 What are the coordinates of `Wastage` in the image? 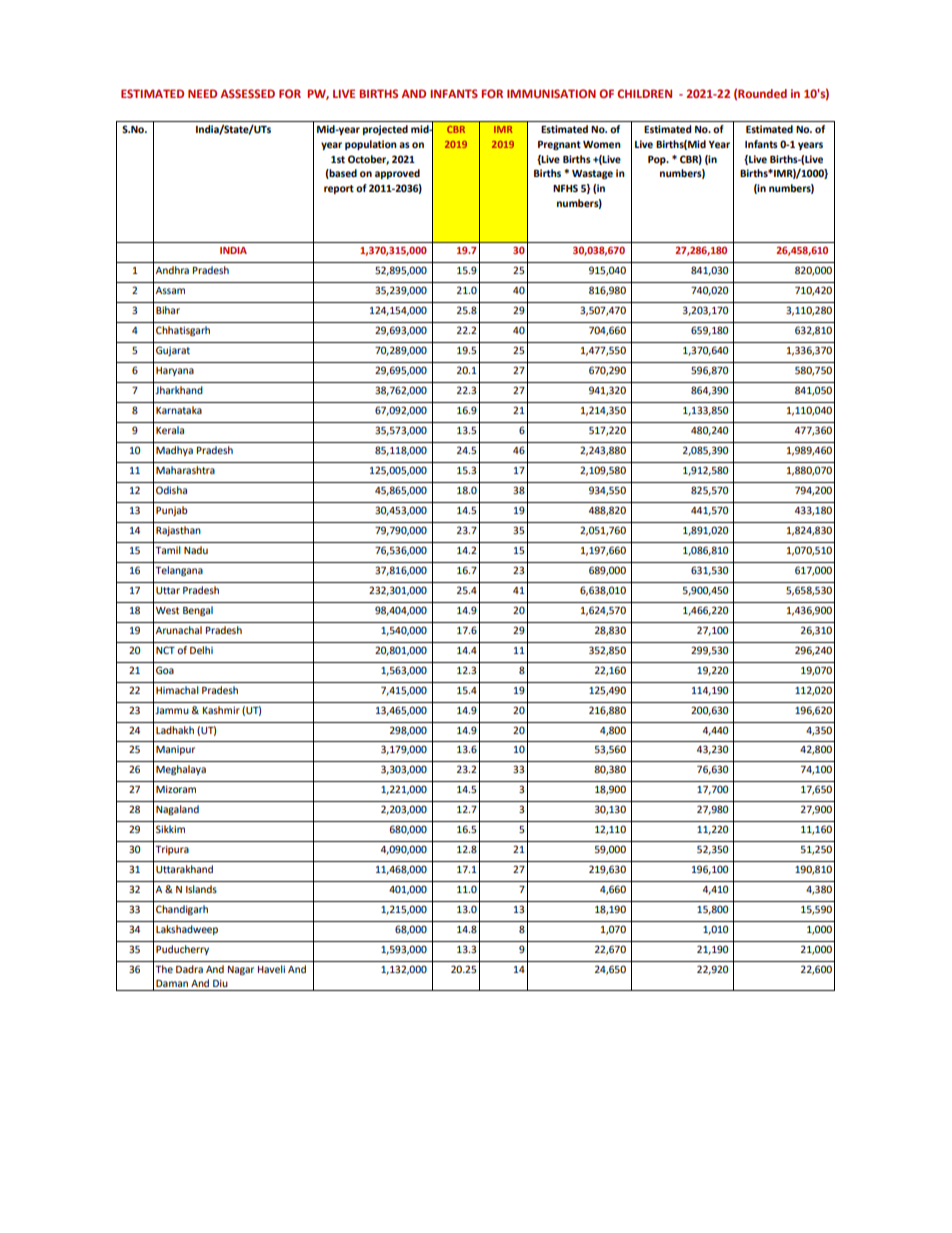 It's located at (592, 174).
